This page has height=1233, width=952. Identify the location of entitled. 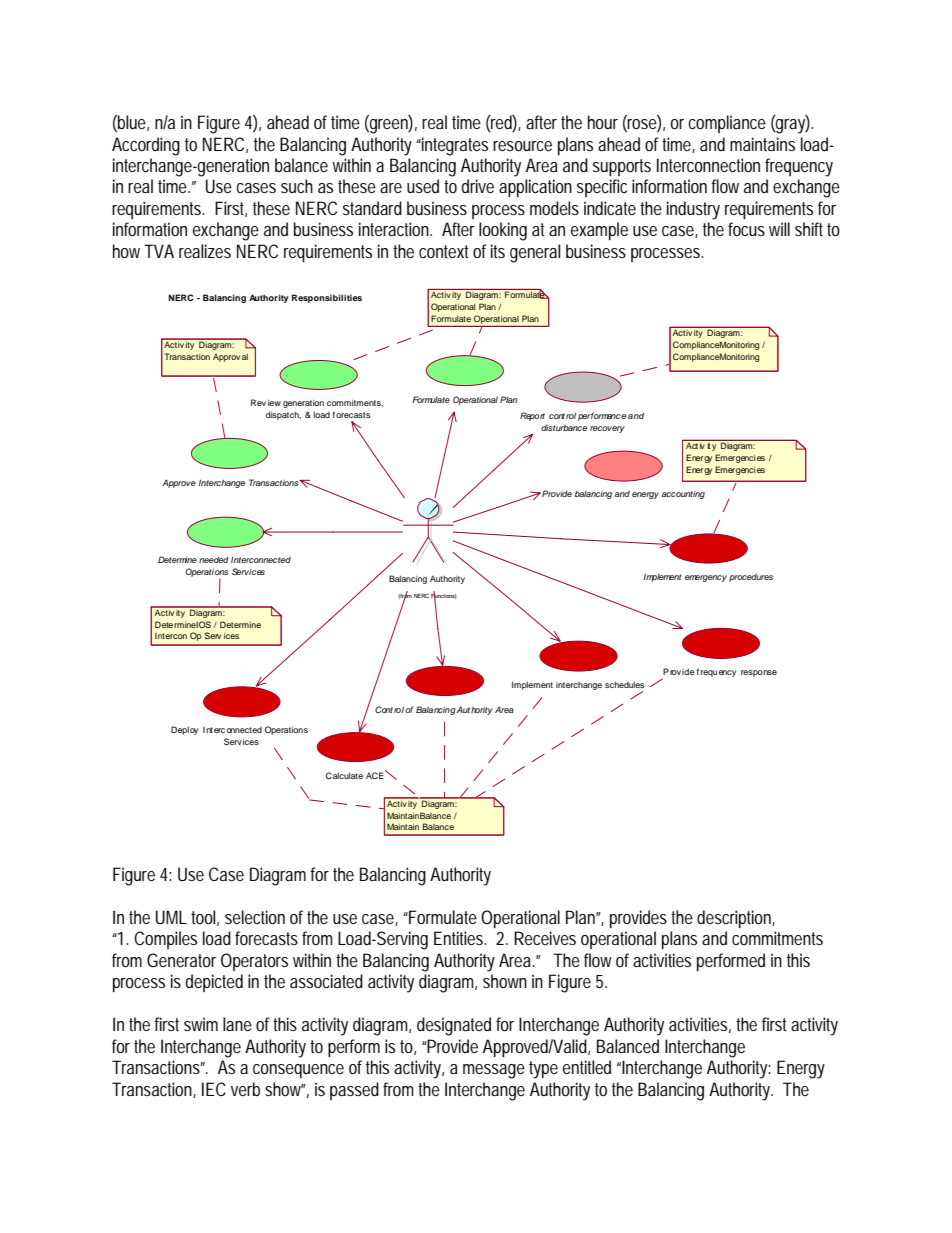
(587, 1067).
